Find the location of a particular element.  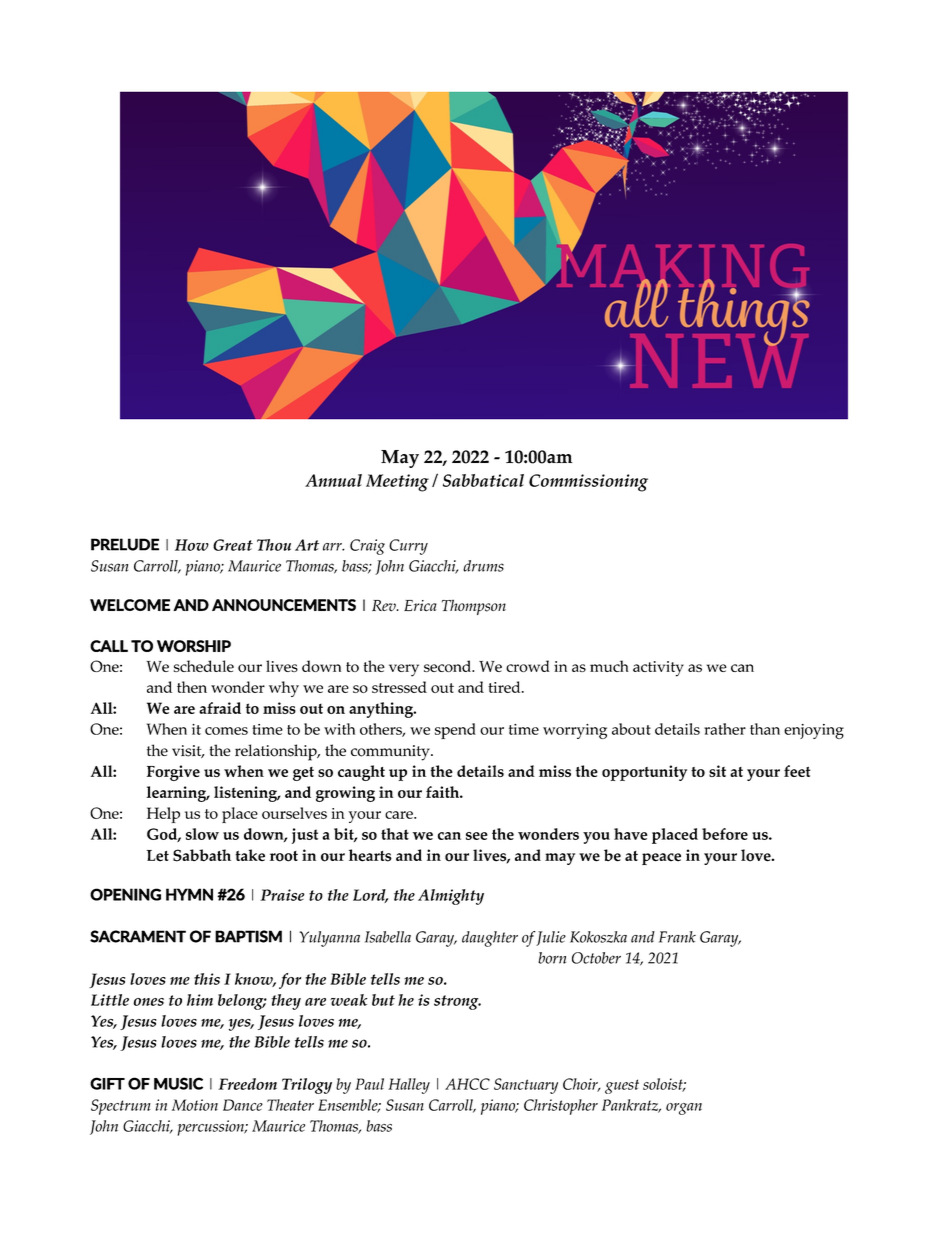

Sabbatical is located at coordinates (483, 480).
